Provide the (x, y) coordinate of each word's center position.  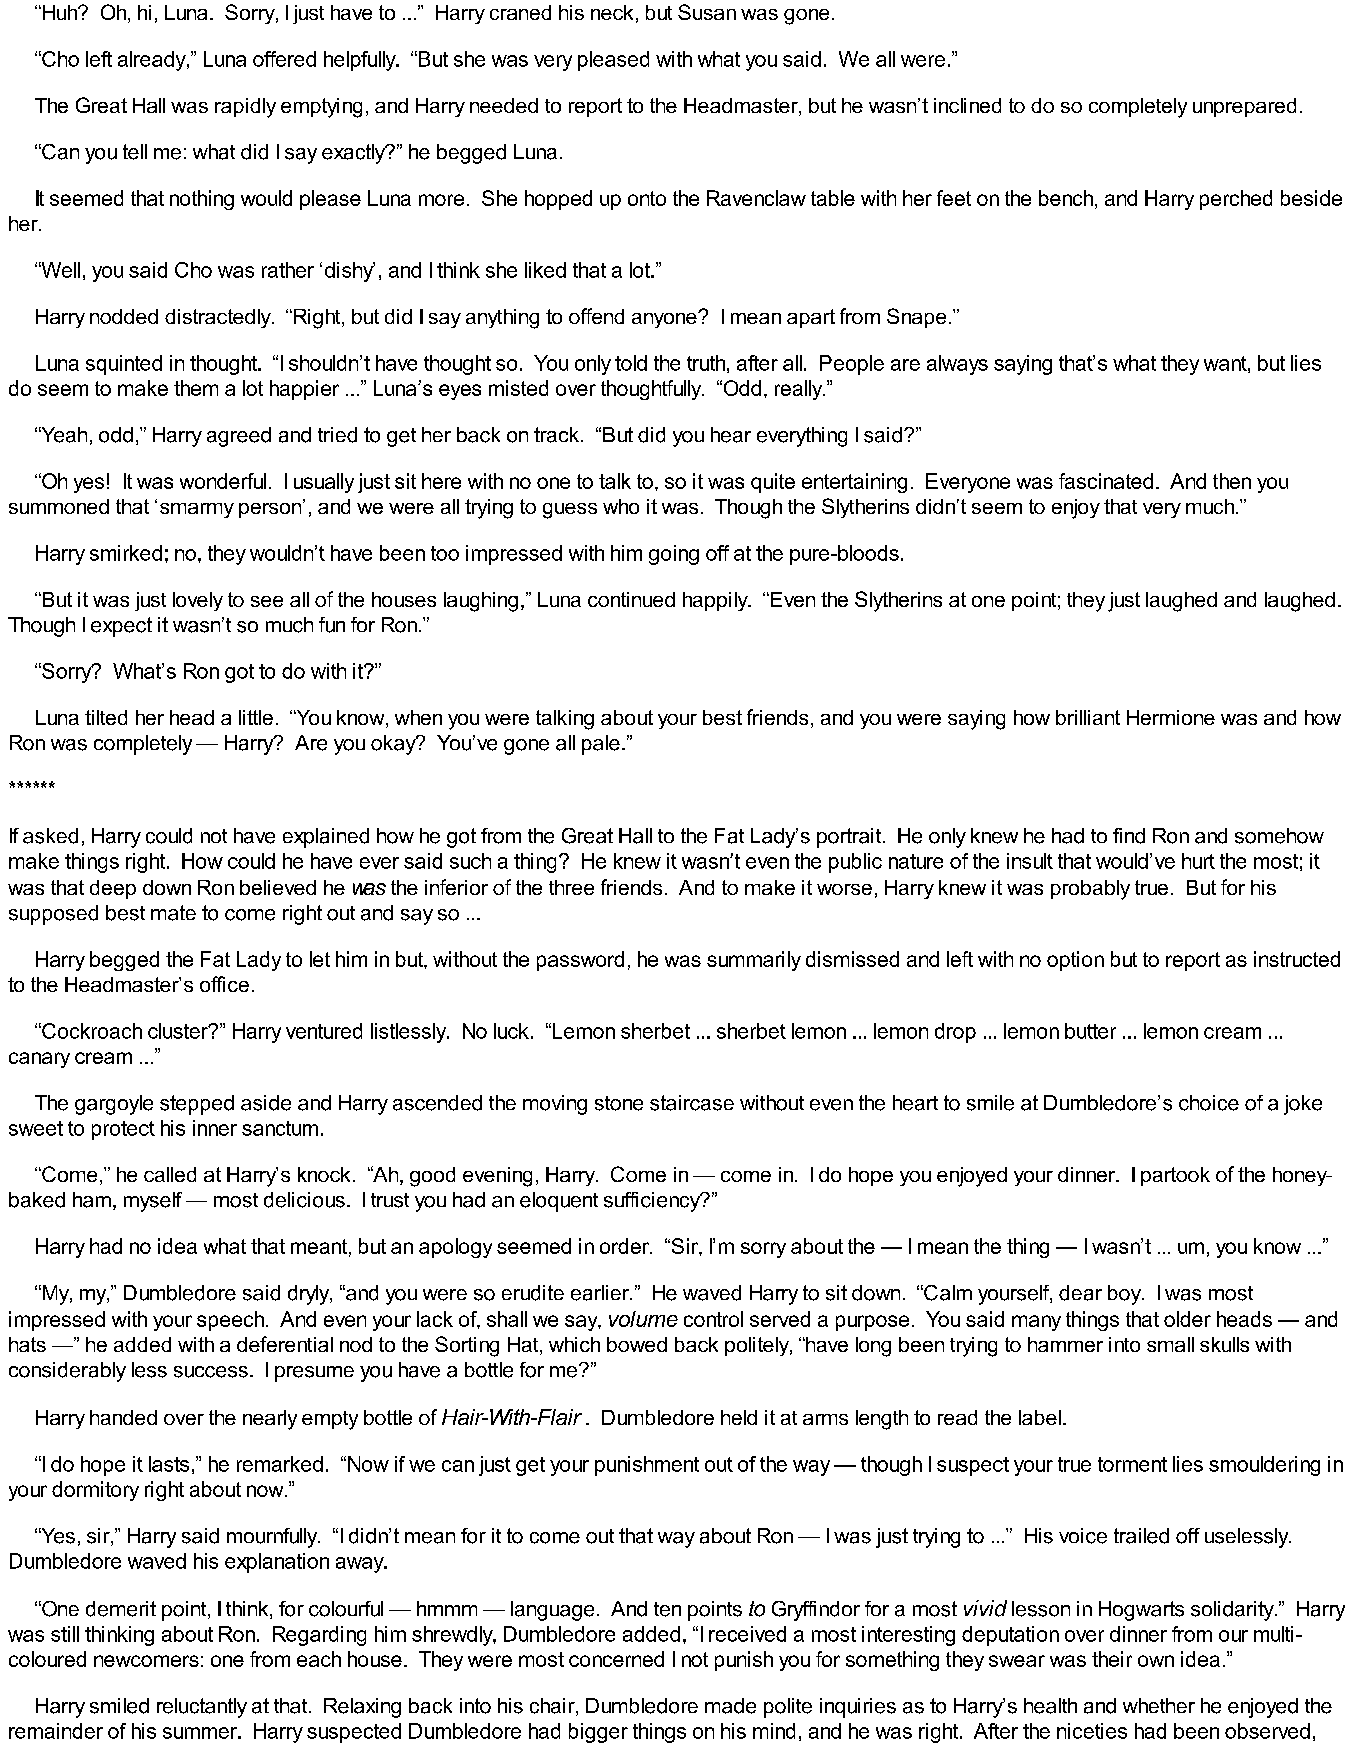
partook (1175, 1176)
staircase (692, 1103)
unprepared (1244, 107)
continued (631, 599)
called (170, 1174)
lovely (198, 601)
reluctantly (202, 1708)
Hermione (1171, 717)
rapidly (245, 108)
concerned (616, 1659)
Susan (707, 12)
